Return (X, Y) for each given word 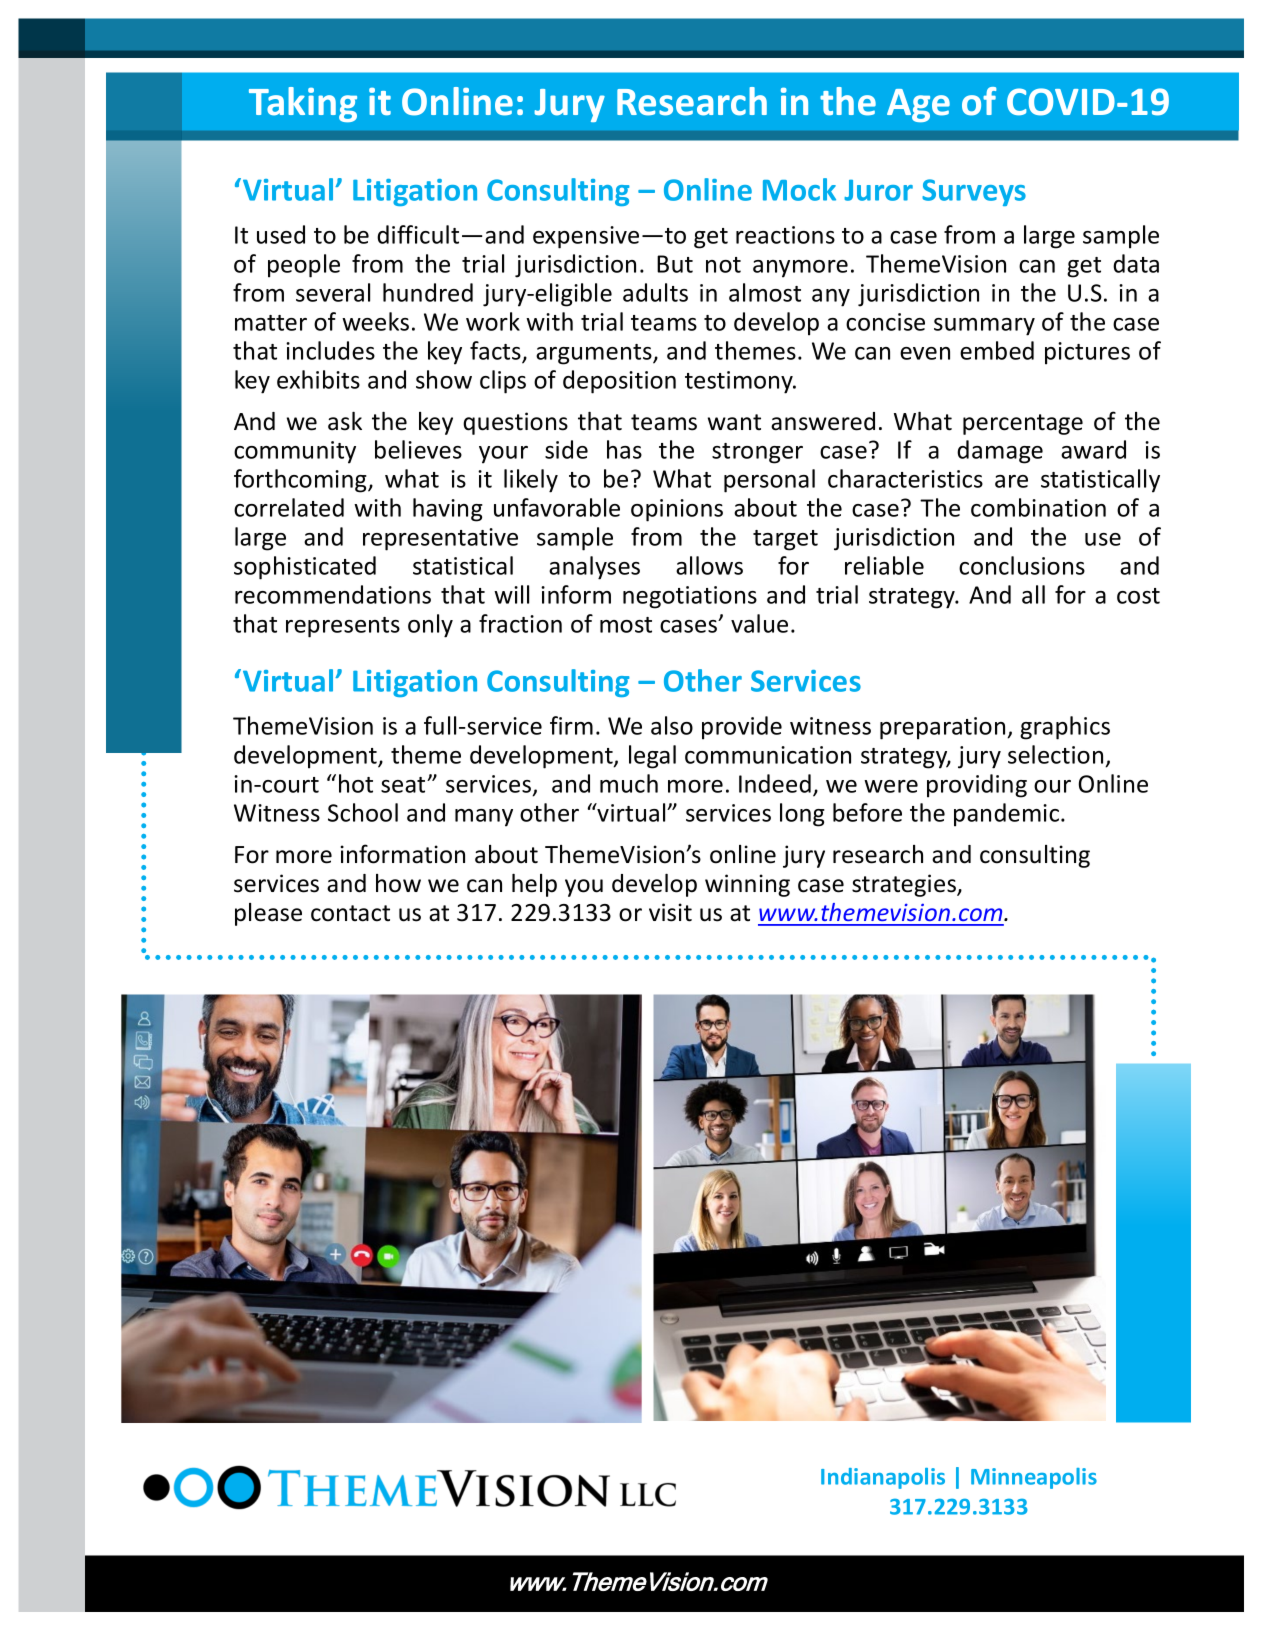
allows (709, 565)
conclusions (1022, 565)
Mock (799, 189)
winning (747, 885)
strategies (905, 885)
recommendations (333, 594)
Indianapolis (883, 1478)
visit (670, 912)
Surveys (974, 192)
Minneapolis (1034, 1478)
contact (350, 913)
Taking (303, 104)
